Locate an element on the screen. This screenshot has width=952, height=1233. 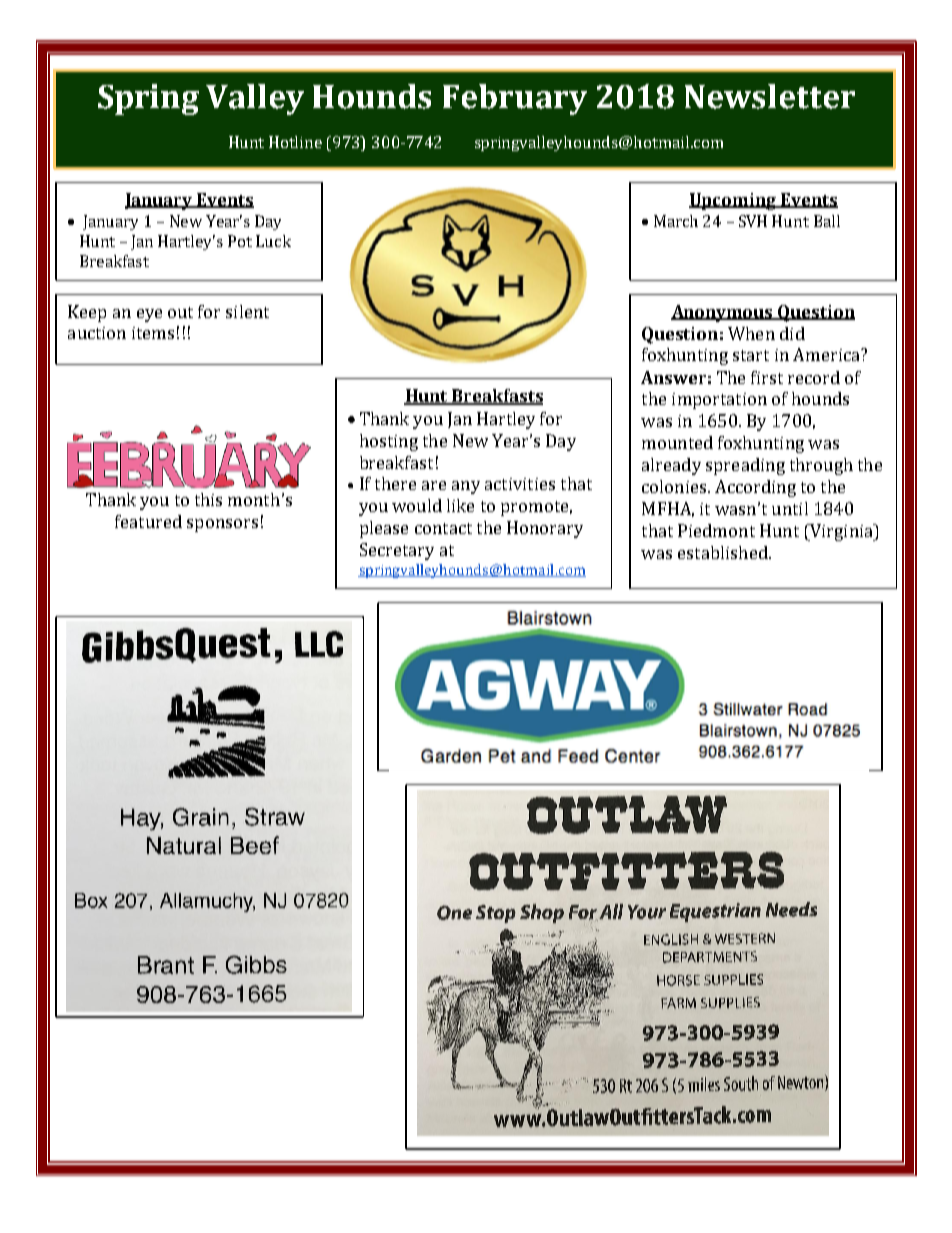
Piedmont is located at coordinates (716, 530).
